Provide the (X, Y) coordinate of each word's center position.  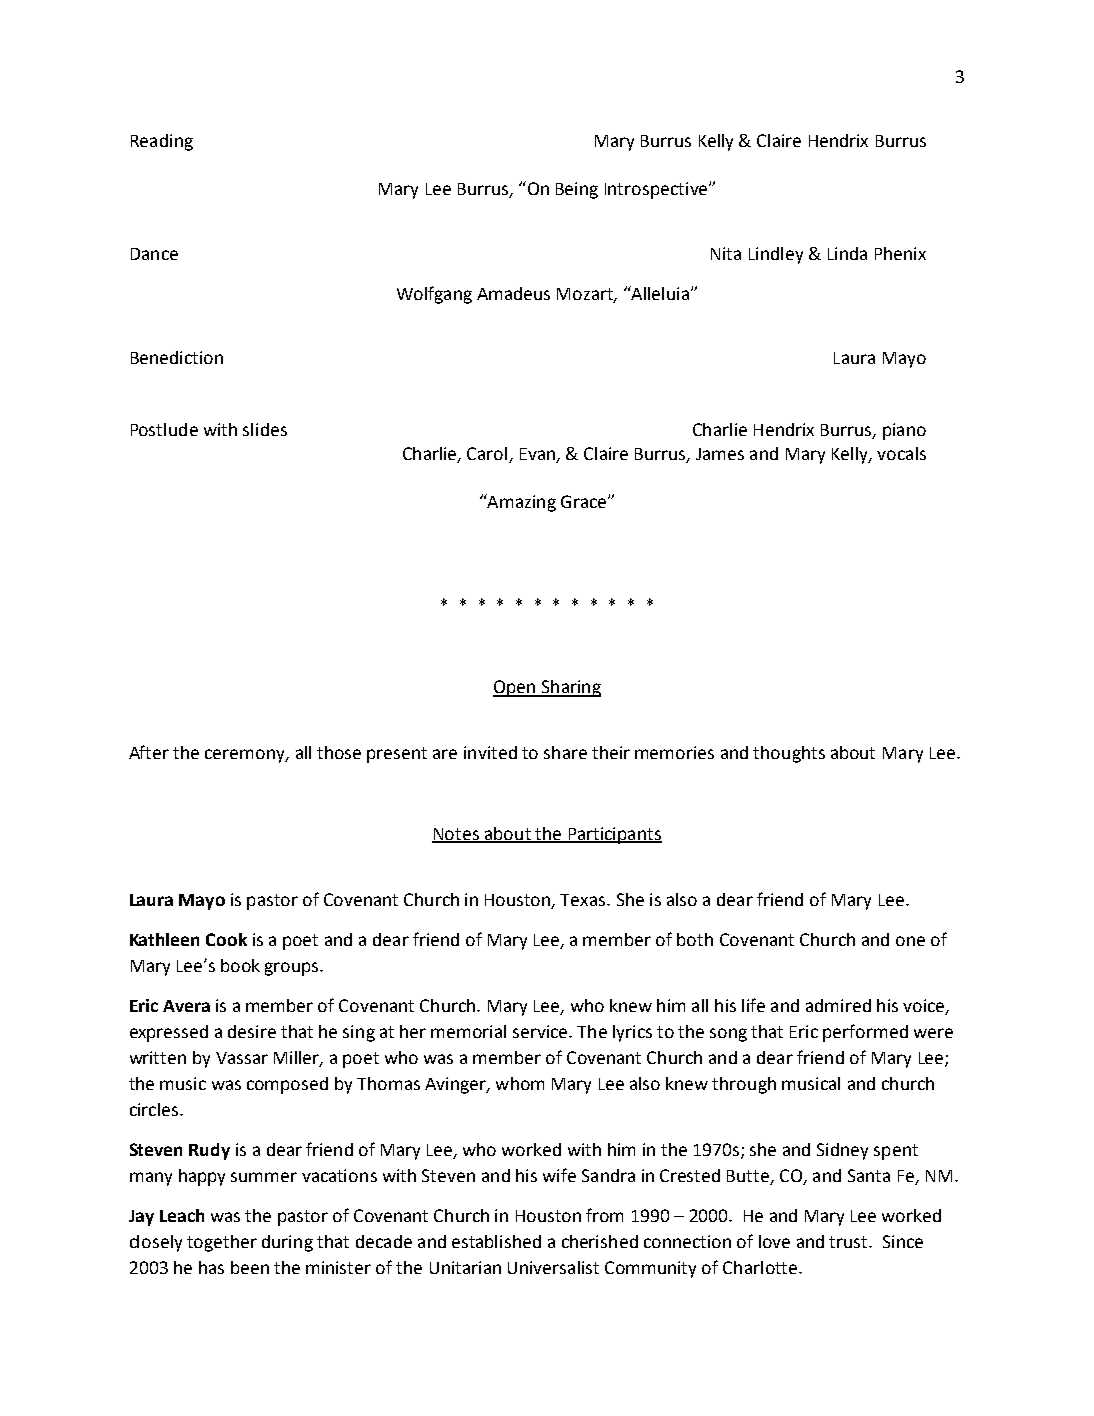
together (222, 1243)
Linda (847, 253)
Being (577, 190)
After (149, 752)
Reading (162, 142)
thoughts (789, 754)
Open (515, 688)
